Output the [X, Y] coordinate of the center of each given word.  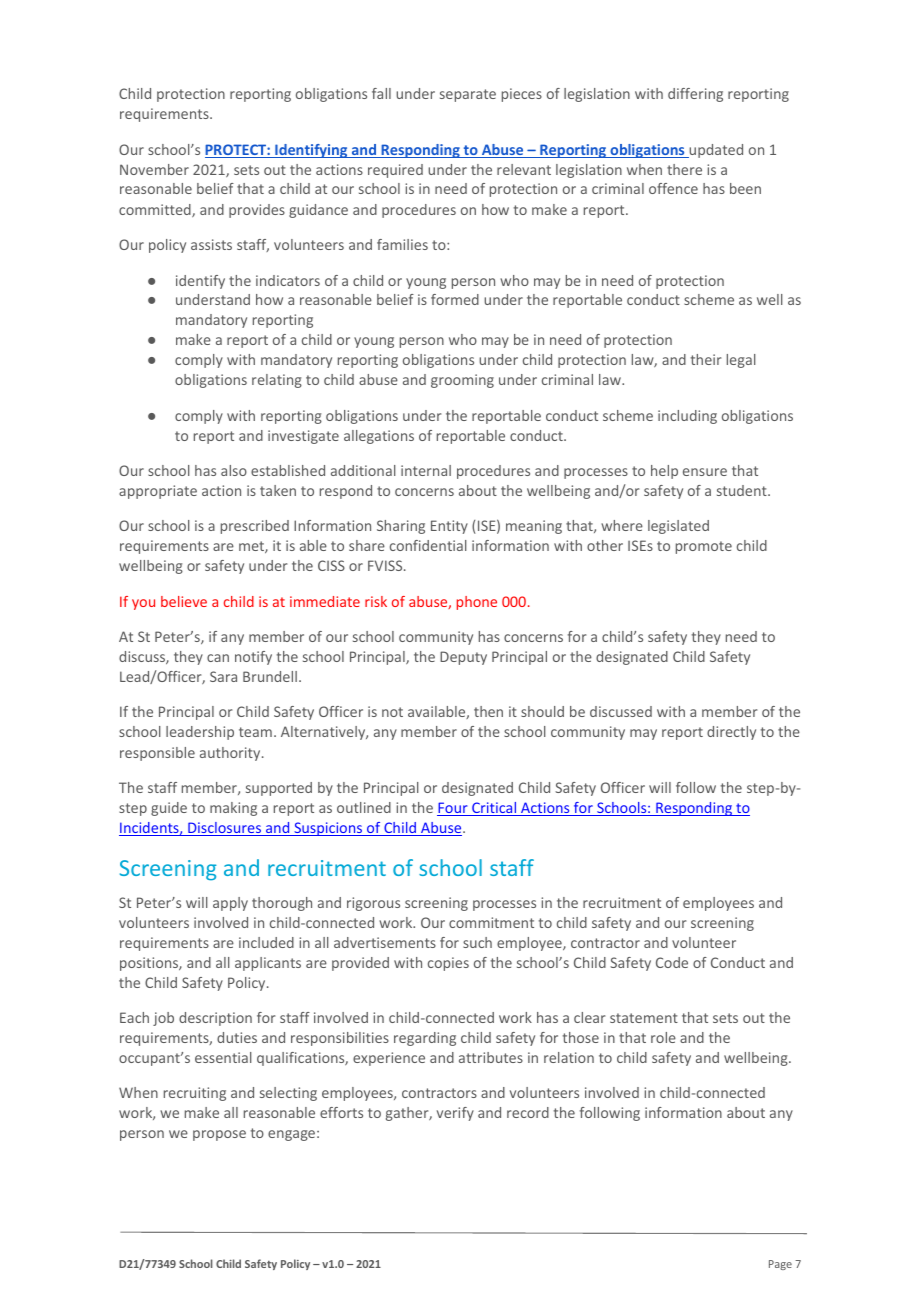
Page [780, 1265]
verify [455, 1114]
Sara [223, 676]
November [154, 169]
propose [219, 1135]
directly [731, 733]
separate [468, 95]
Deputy [463, 658]
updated [715, 151]
